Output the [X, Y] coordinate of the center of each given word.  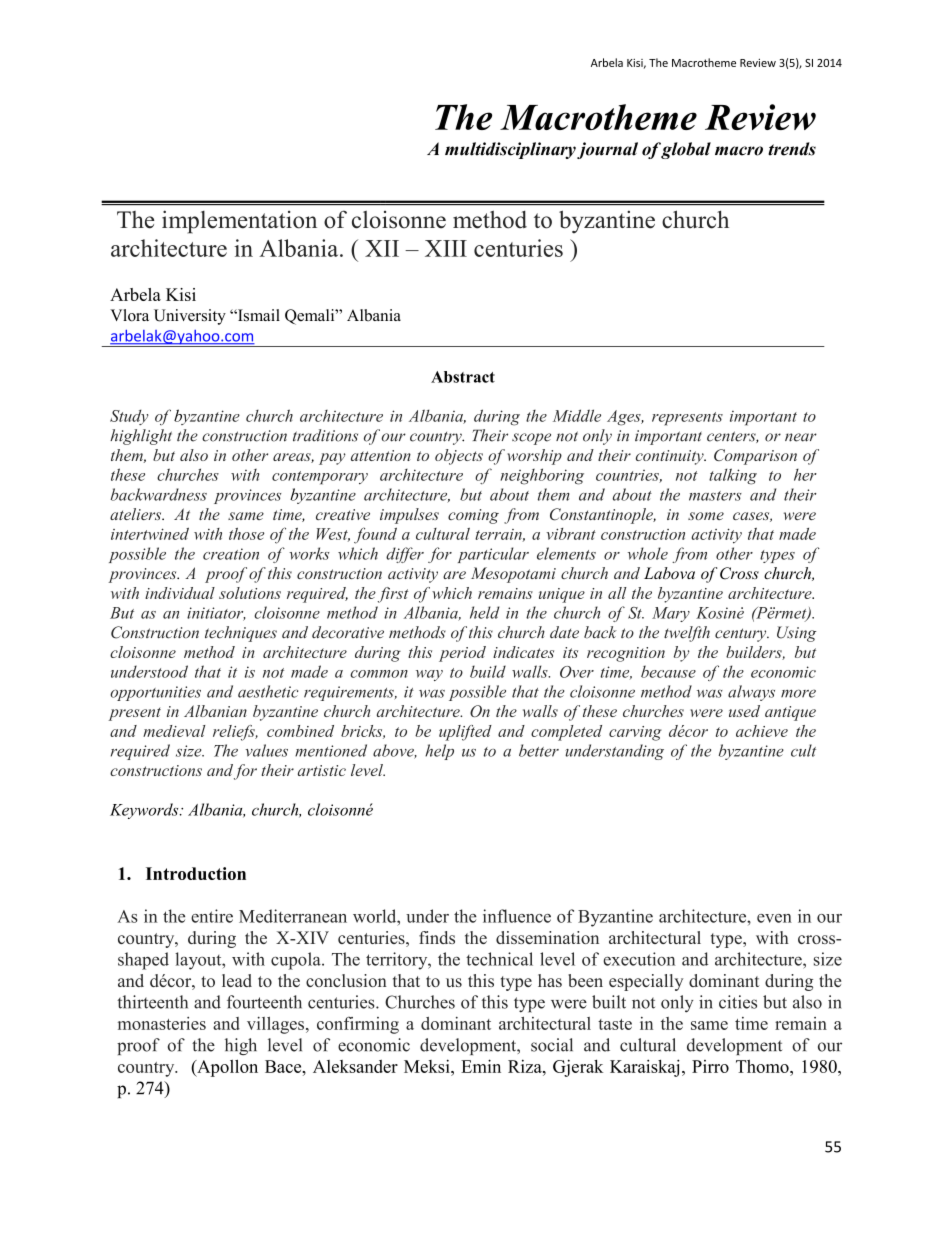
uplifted [465, 733]
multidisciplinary [510, 150]
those [246, 534]
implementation [239, 222]
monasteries [162, 1023]
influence [517, 916]
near [801, 437]
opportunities [155, 693]
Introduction [196, 873]
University [190, 317]
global [686, 150]
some [706, 516]
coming [473, 516]
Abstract [463, 377]
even [774, 918]
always [751, 693]
